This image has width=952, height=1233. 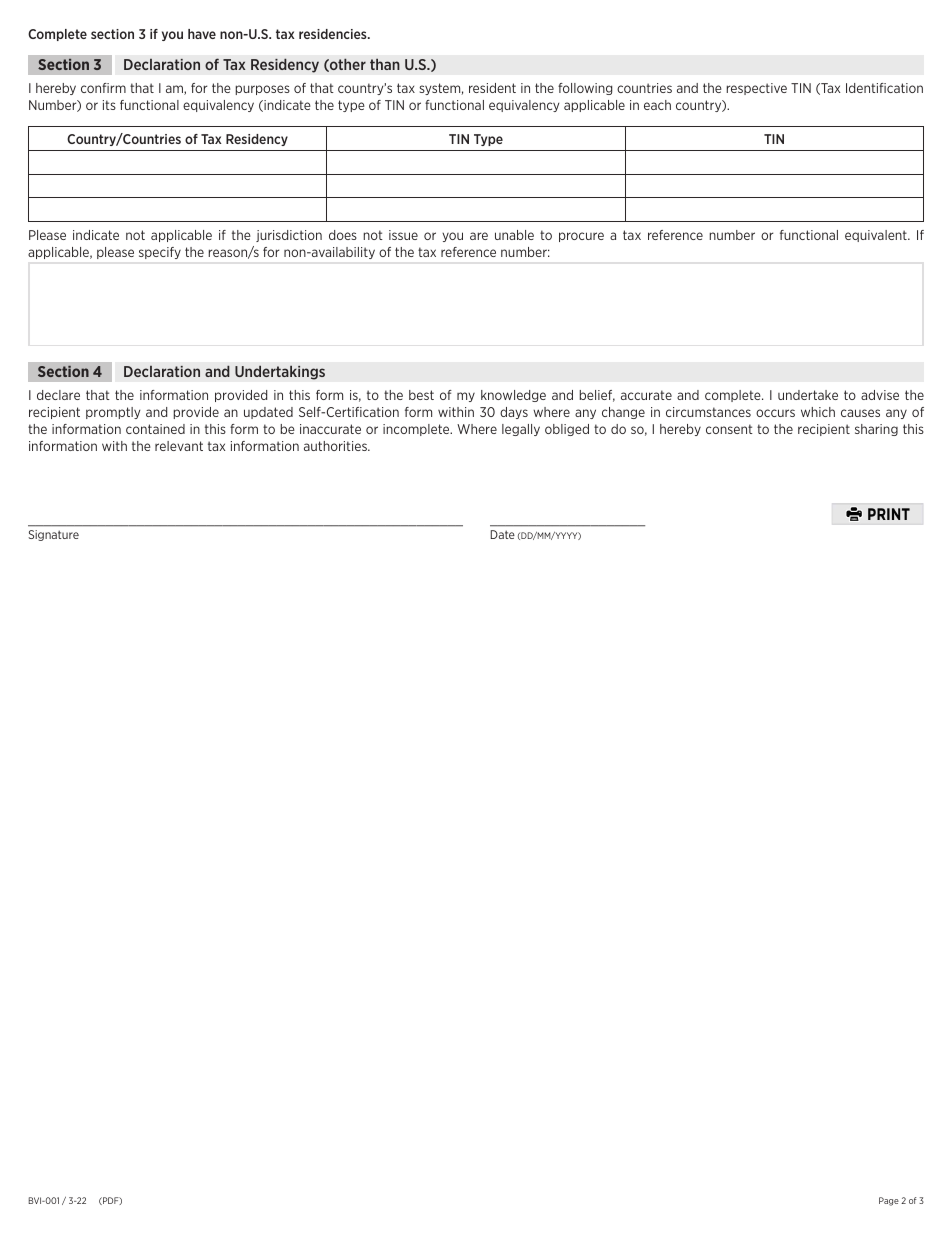 What do you see at coordinates (756, 89) in the image?
I see `respective` at bounding box center [756, 89].
